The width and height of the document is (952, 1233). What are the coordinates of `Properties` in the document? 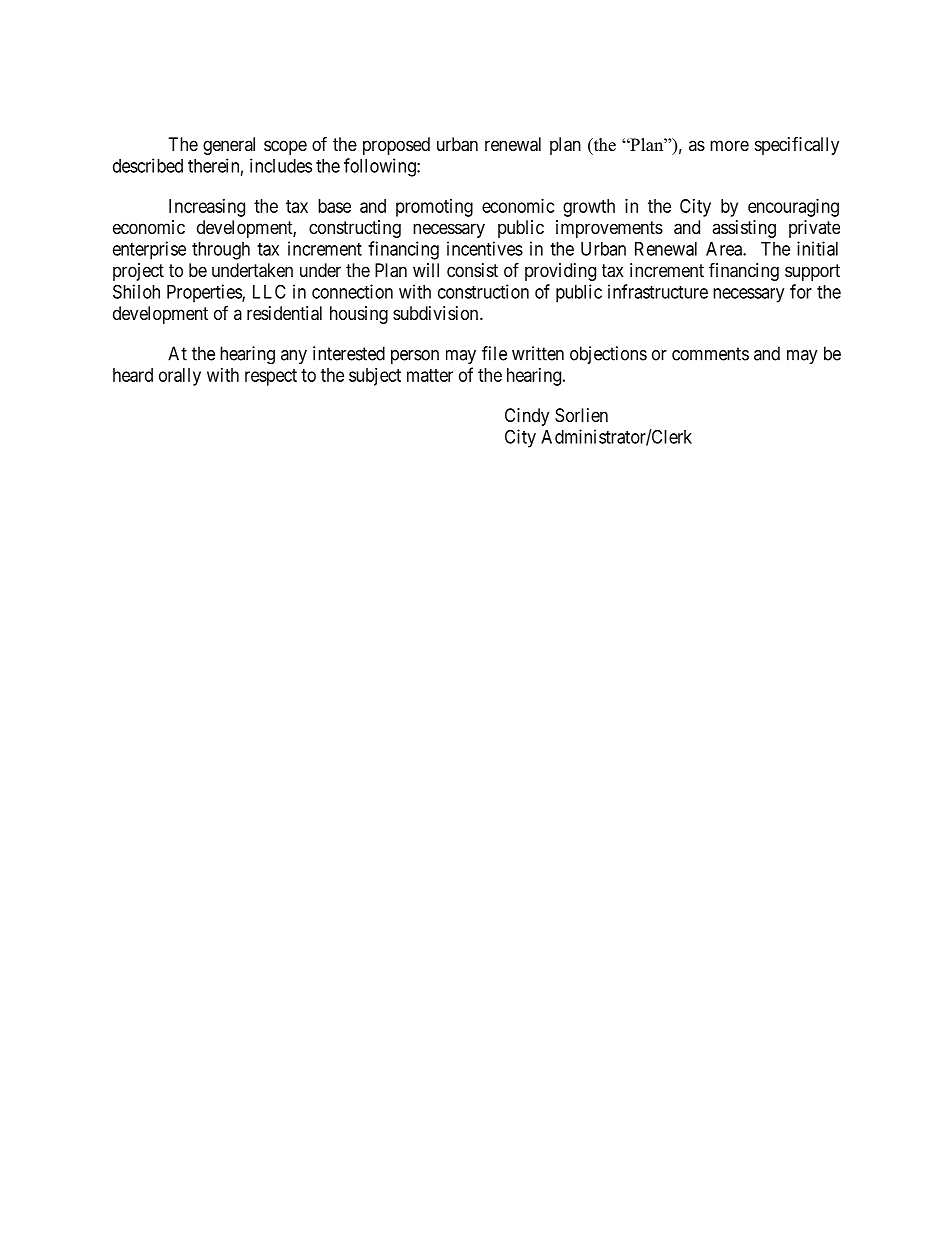 It's located at (205, 293).
